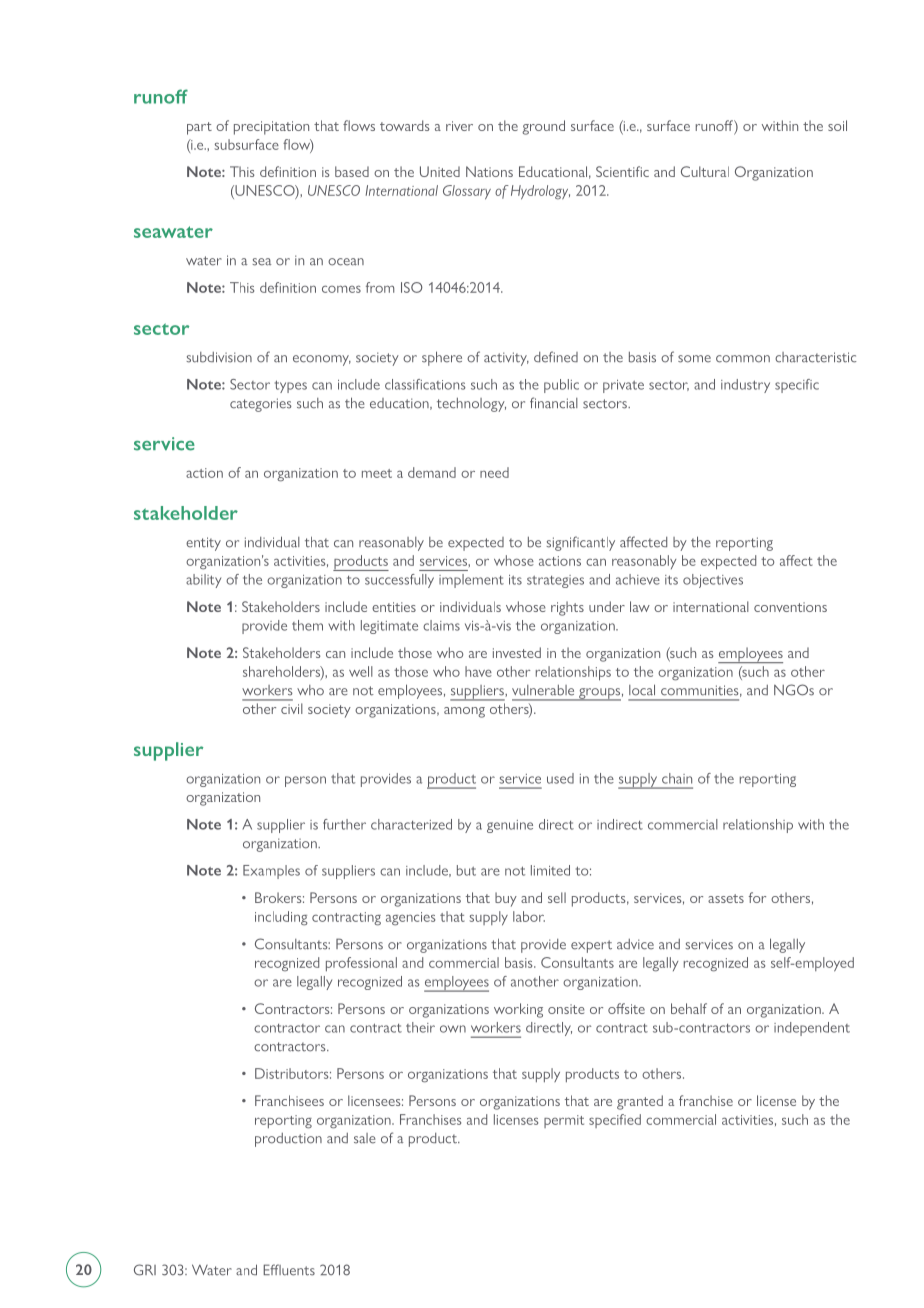 The height and width of the screenshot is (1308, 924). Describe the element at coordinates (307, 625) in the screenshot. I see `them` at that location.
